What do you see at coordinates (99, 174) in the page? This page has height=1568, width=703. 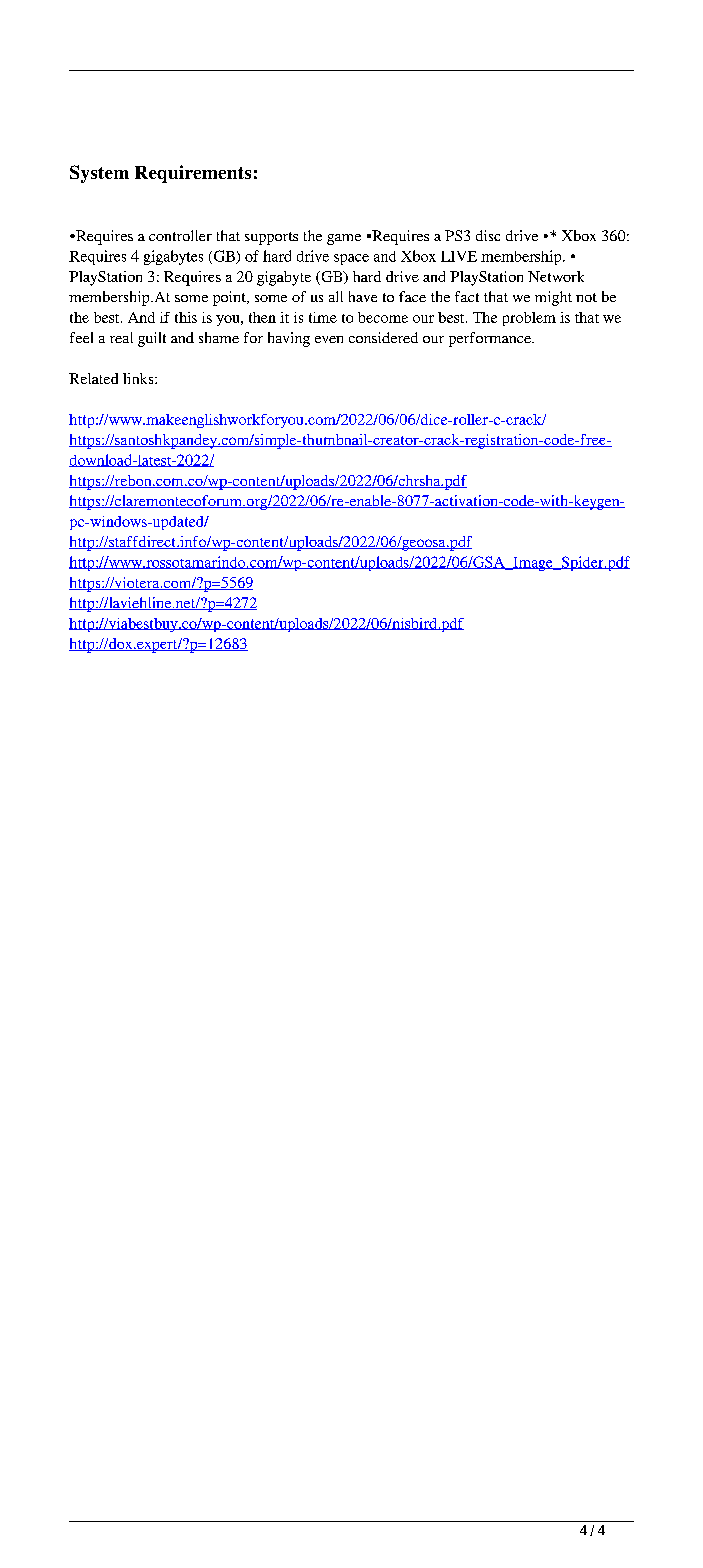 I see `System` at bounding box center [99, 174].
